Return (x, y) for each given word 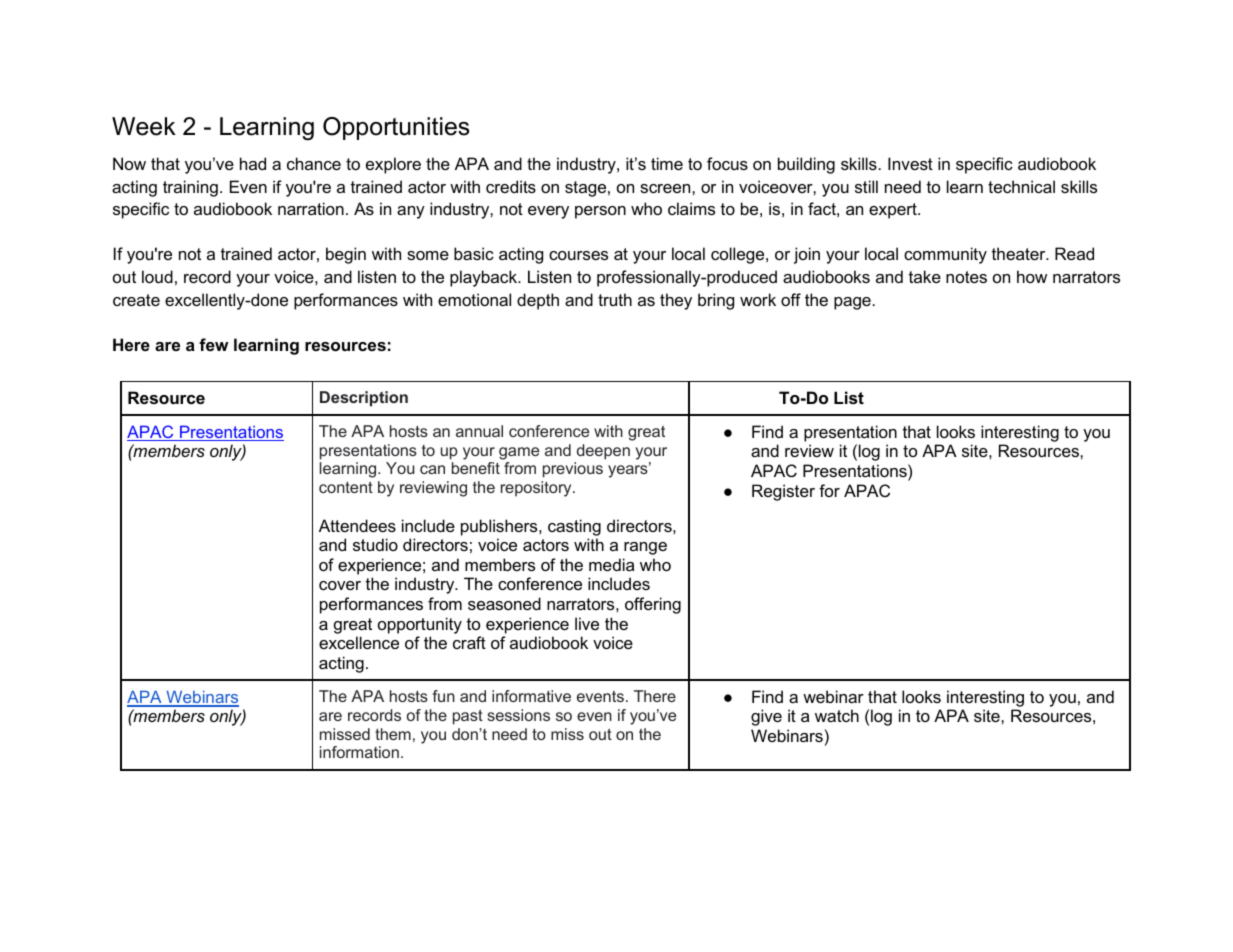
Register (783, 492)
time (667, 163)
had (253, 163)
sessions (518, 715)
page (852, 303)
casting (574, 527)
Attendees (357, 525)
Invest (910, 163)
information (359, 752)
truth (615, 299)
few (214, 344)
